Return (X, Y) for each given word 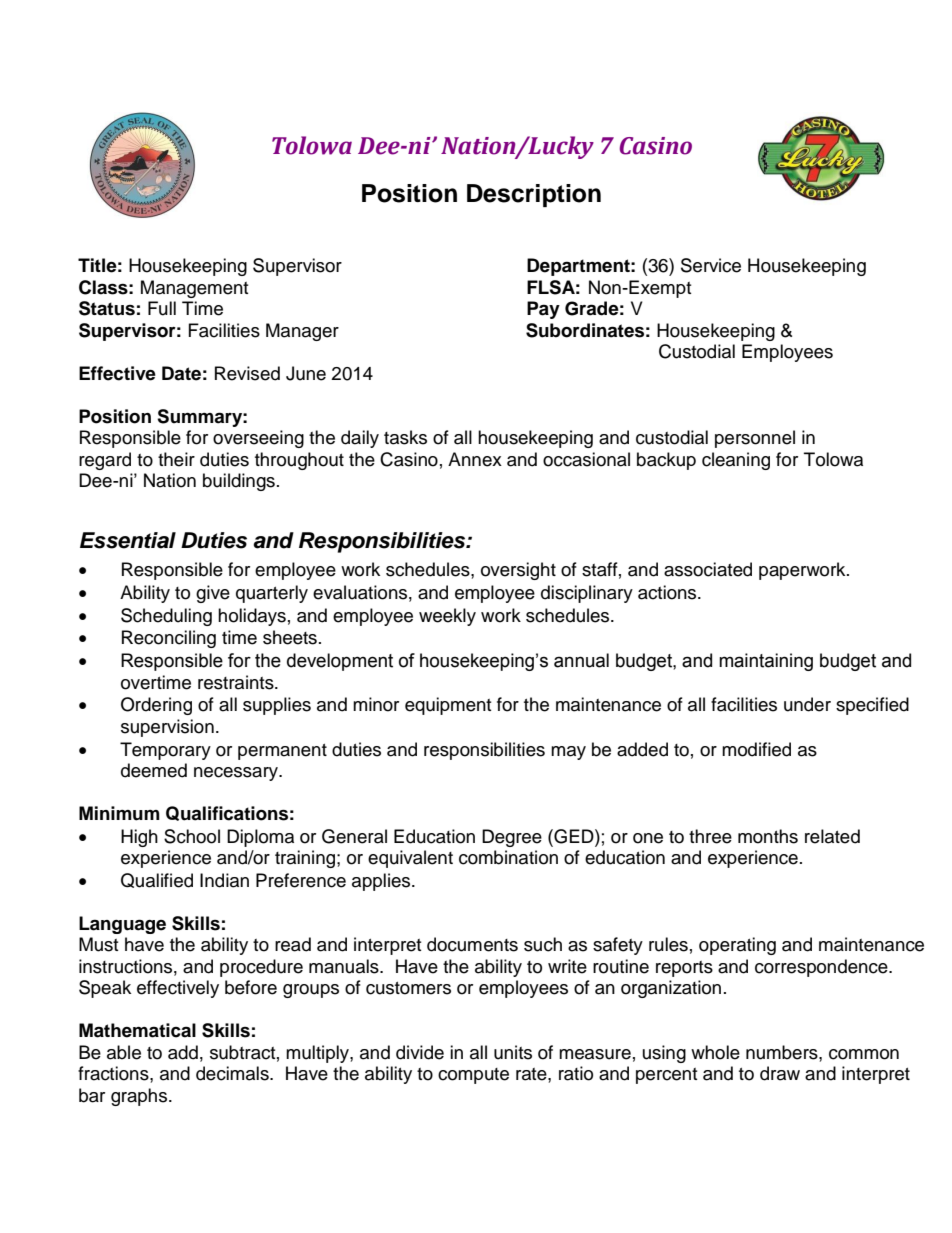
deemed (154, 770)
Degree (512, 838)
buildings (239, 482)
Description (534, 195)
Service (711, 265)
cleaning (736, 461)
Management (194, 289)
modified (756, 749)
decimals (233, 1073)
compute (473, 1076)
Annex (475, 459)
